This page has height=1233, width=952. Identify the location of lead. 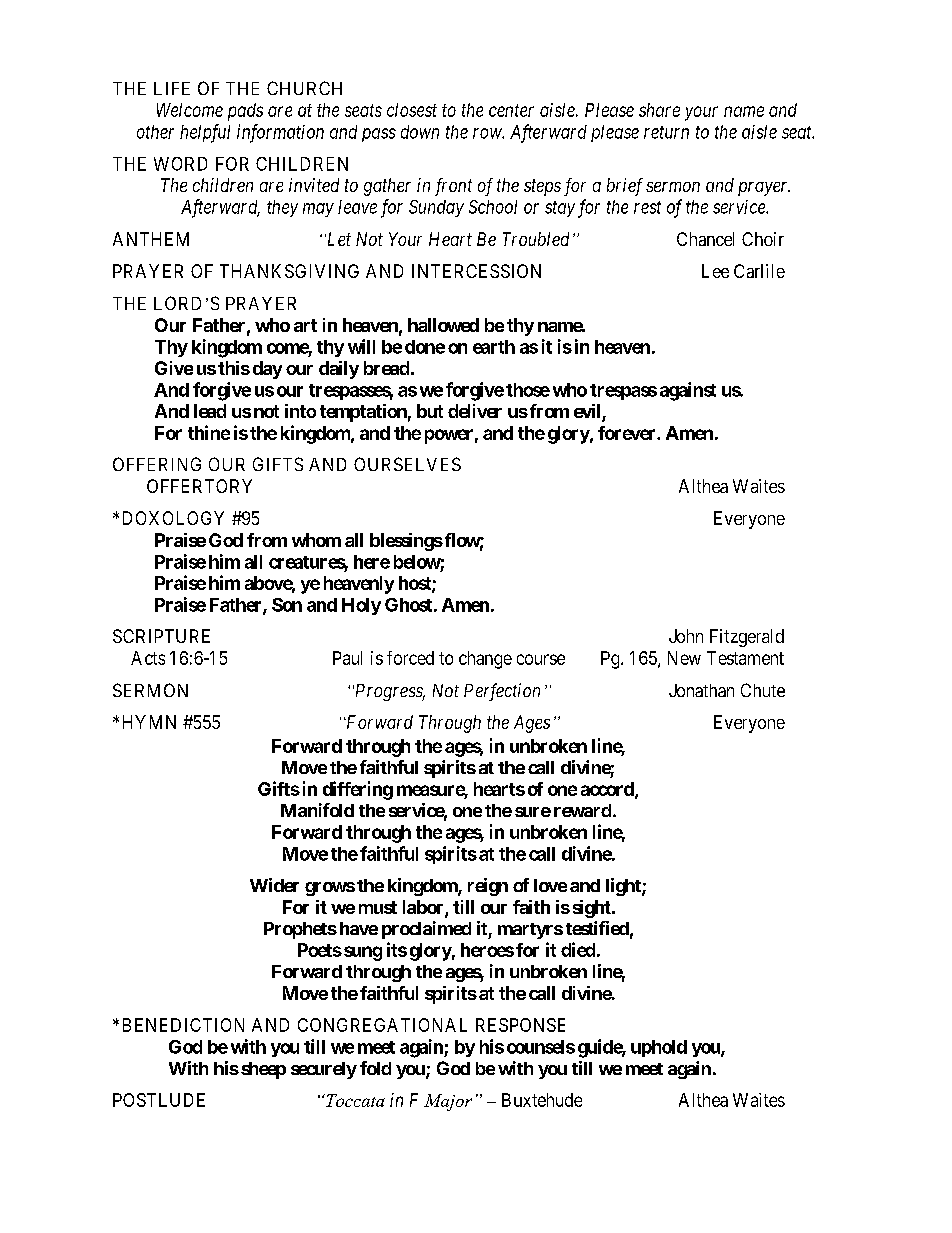
(210, 411).
